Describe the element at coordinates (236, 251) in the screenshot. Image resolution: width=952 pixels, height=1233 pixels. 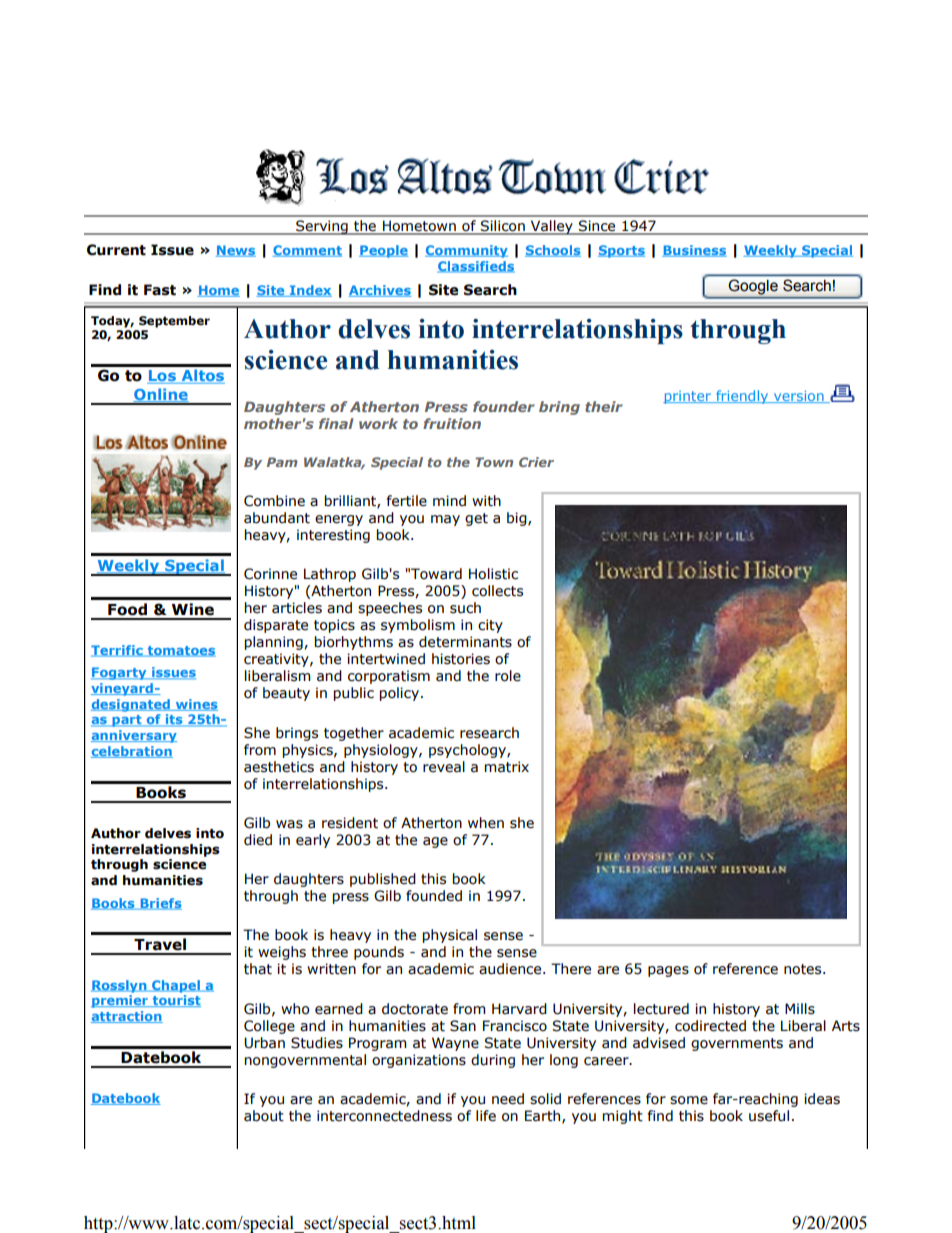
I see `News` at that location.
